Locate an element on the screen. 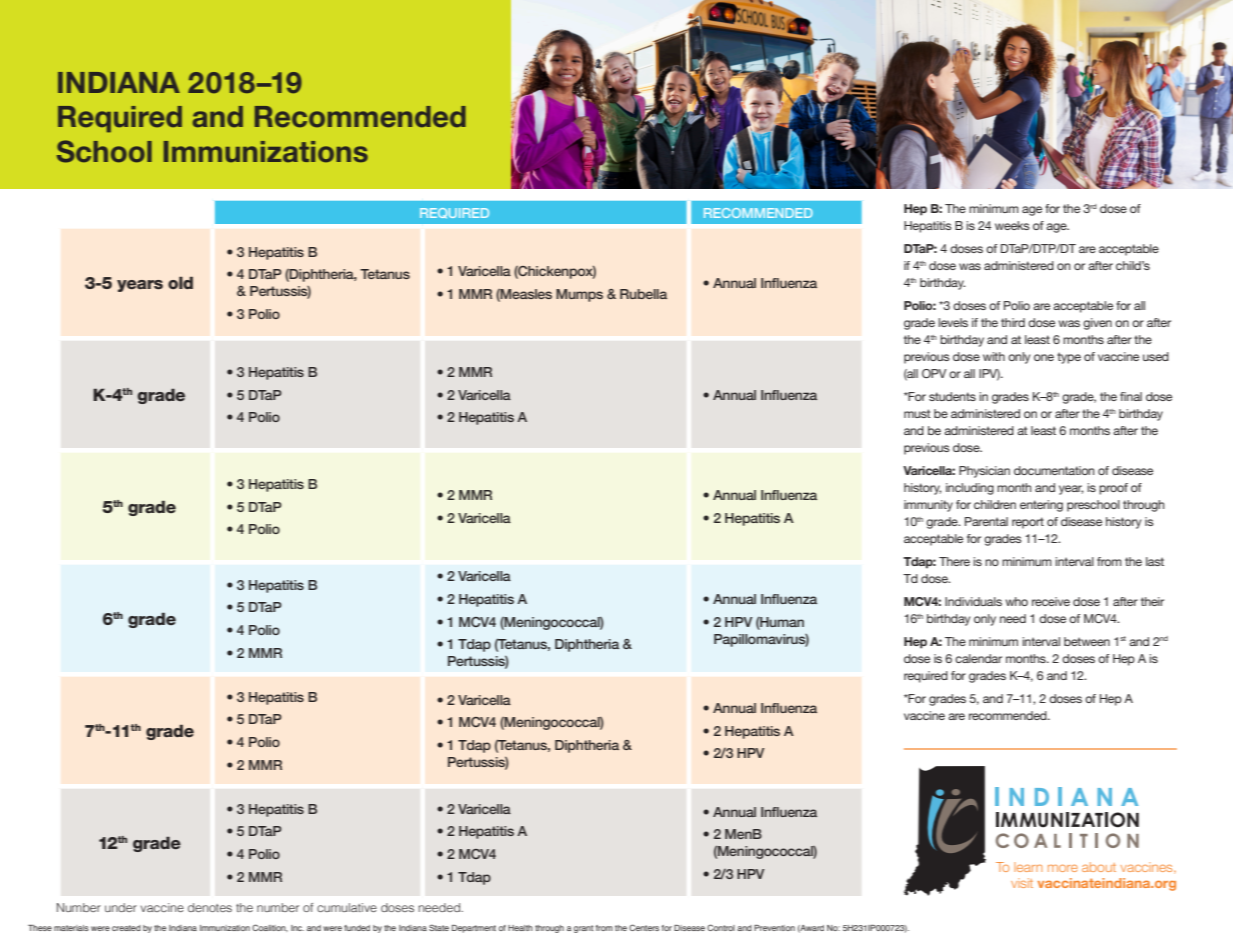 This screenshot has width=1233, height=952. Mumps is located at coordinates (579, 295).
